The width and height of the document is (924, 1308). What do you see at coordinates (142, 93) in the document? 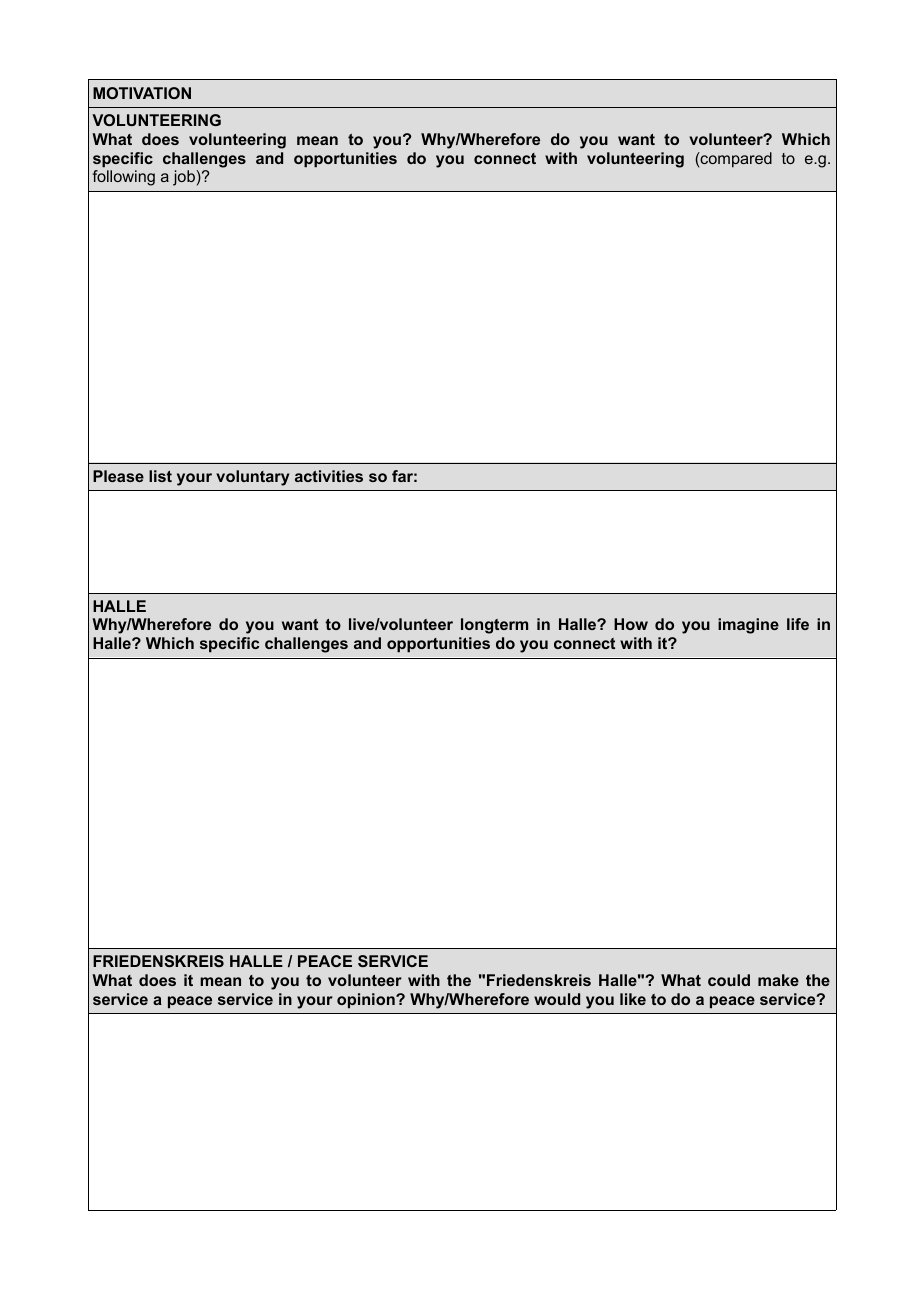
I see `MOTIVATION` at bounding box center [142, 93].
